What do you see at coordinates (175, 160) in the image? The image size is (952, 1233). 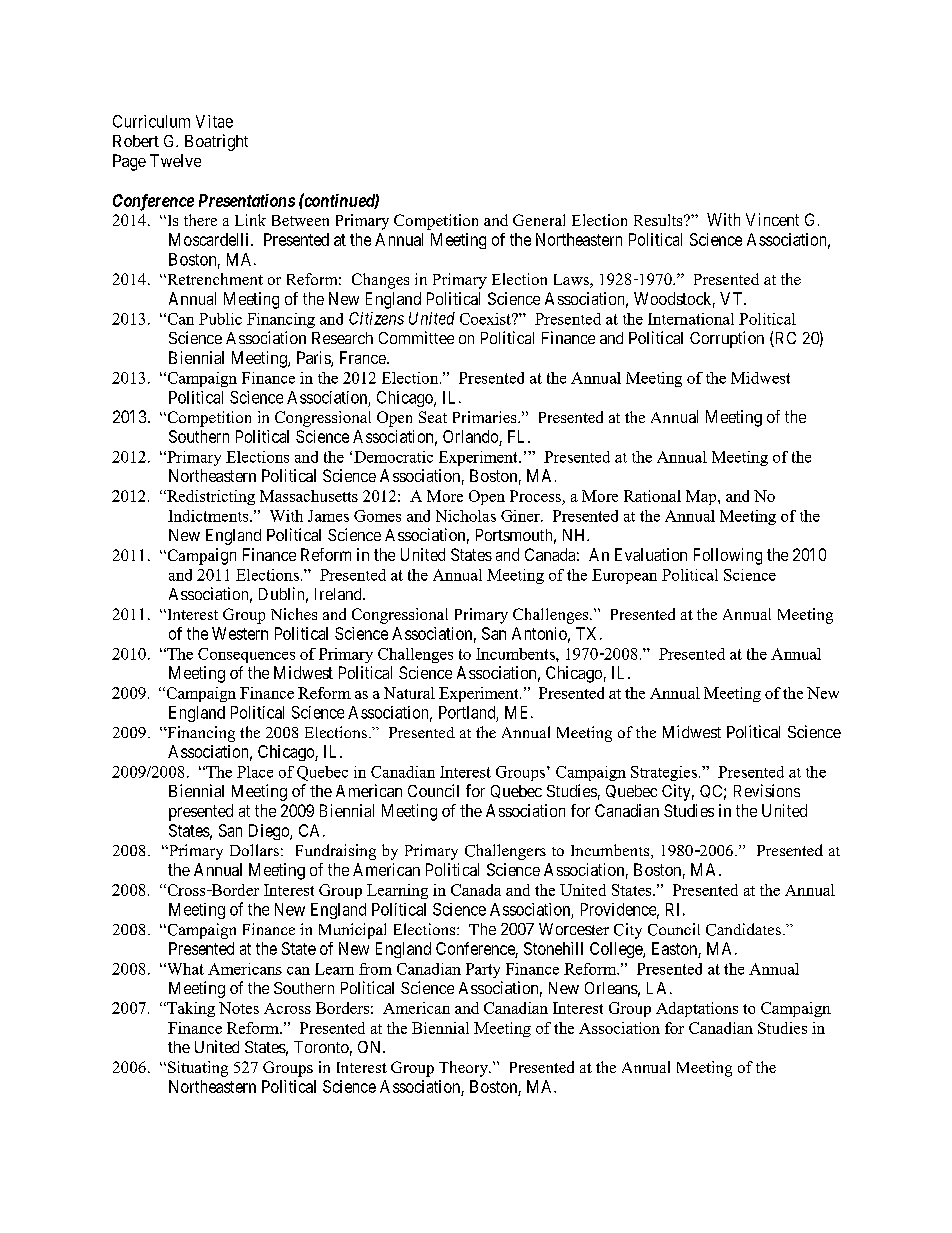 I see `Twelve` at bounding box center [175, 160].
